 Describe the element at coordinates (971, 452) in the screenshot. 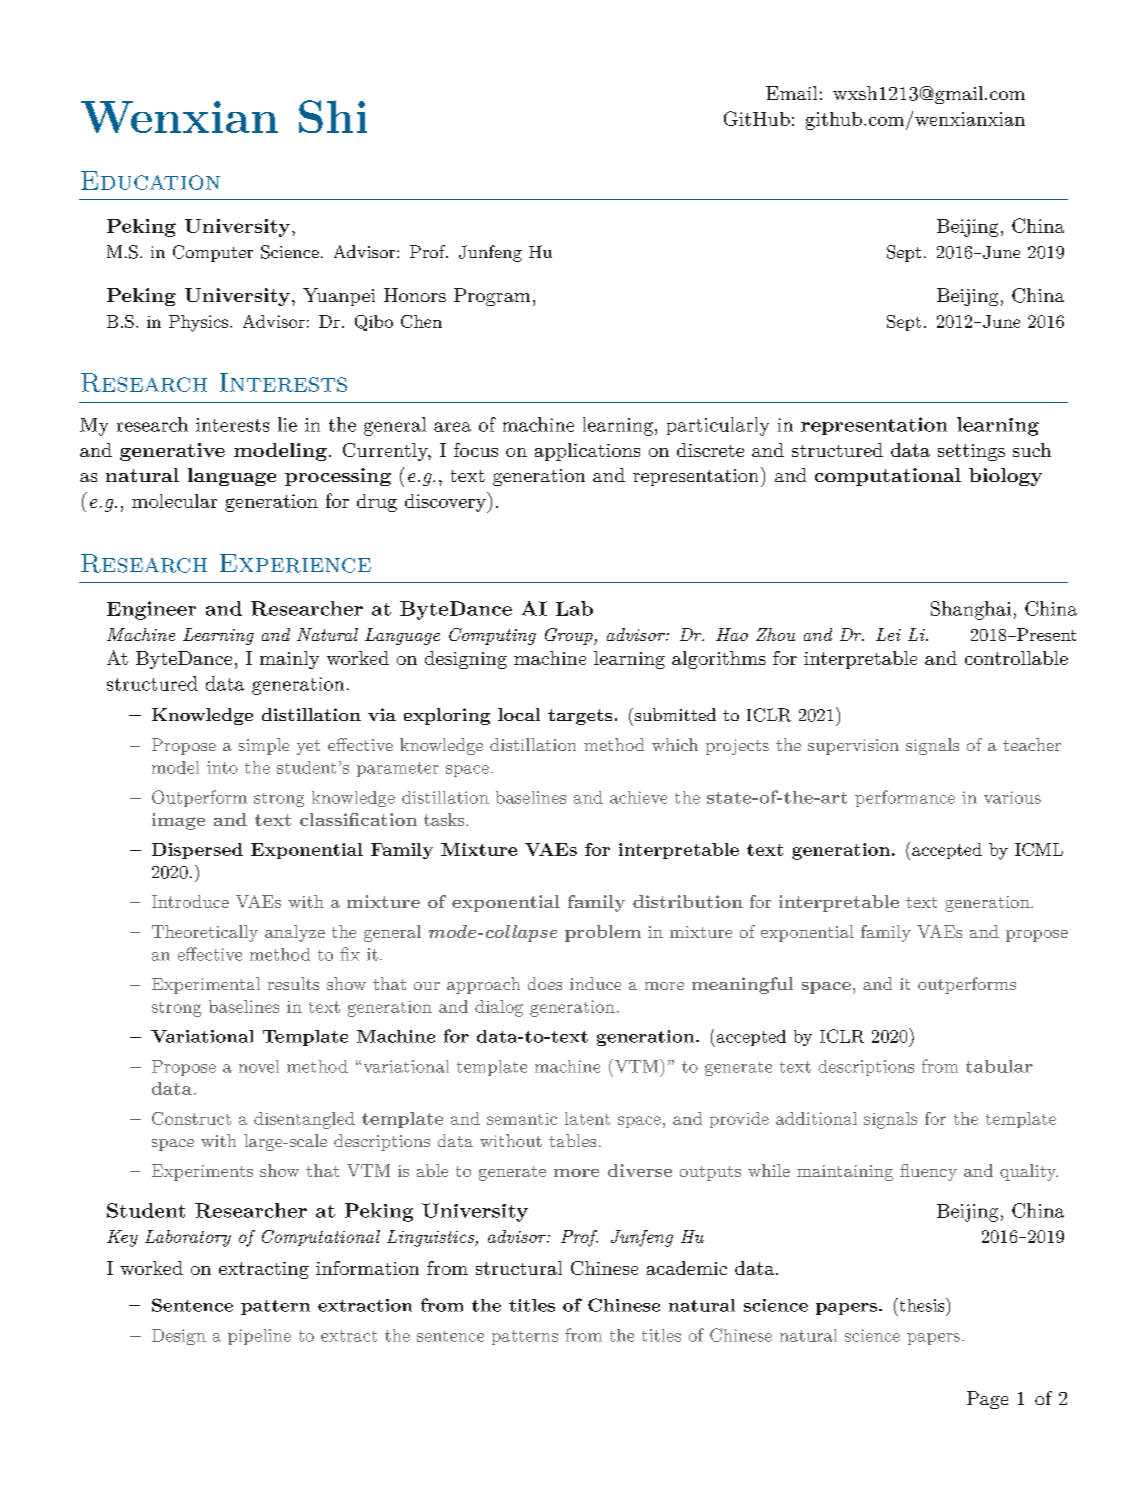

I see `settings` at that location.
